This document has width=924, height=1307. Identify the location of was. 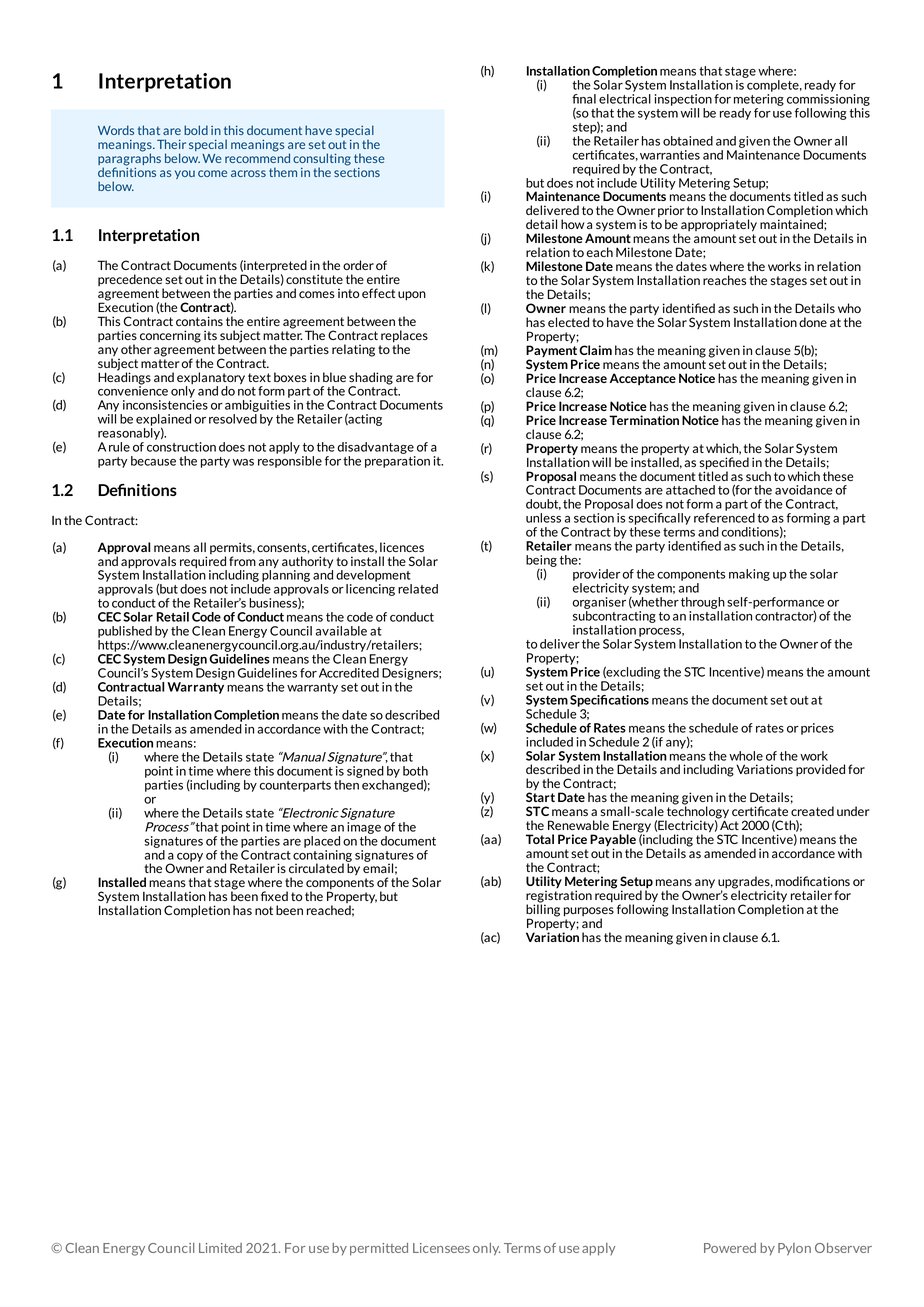
(243, 462).
